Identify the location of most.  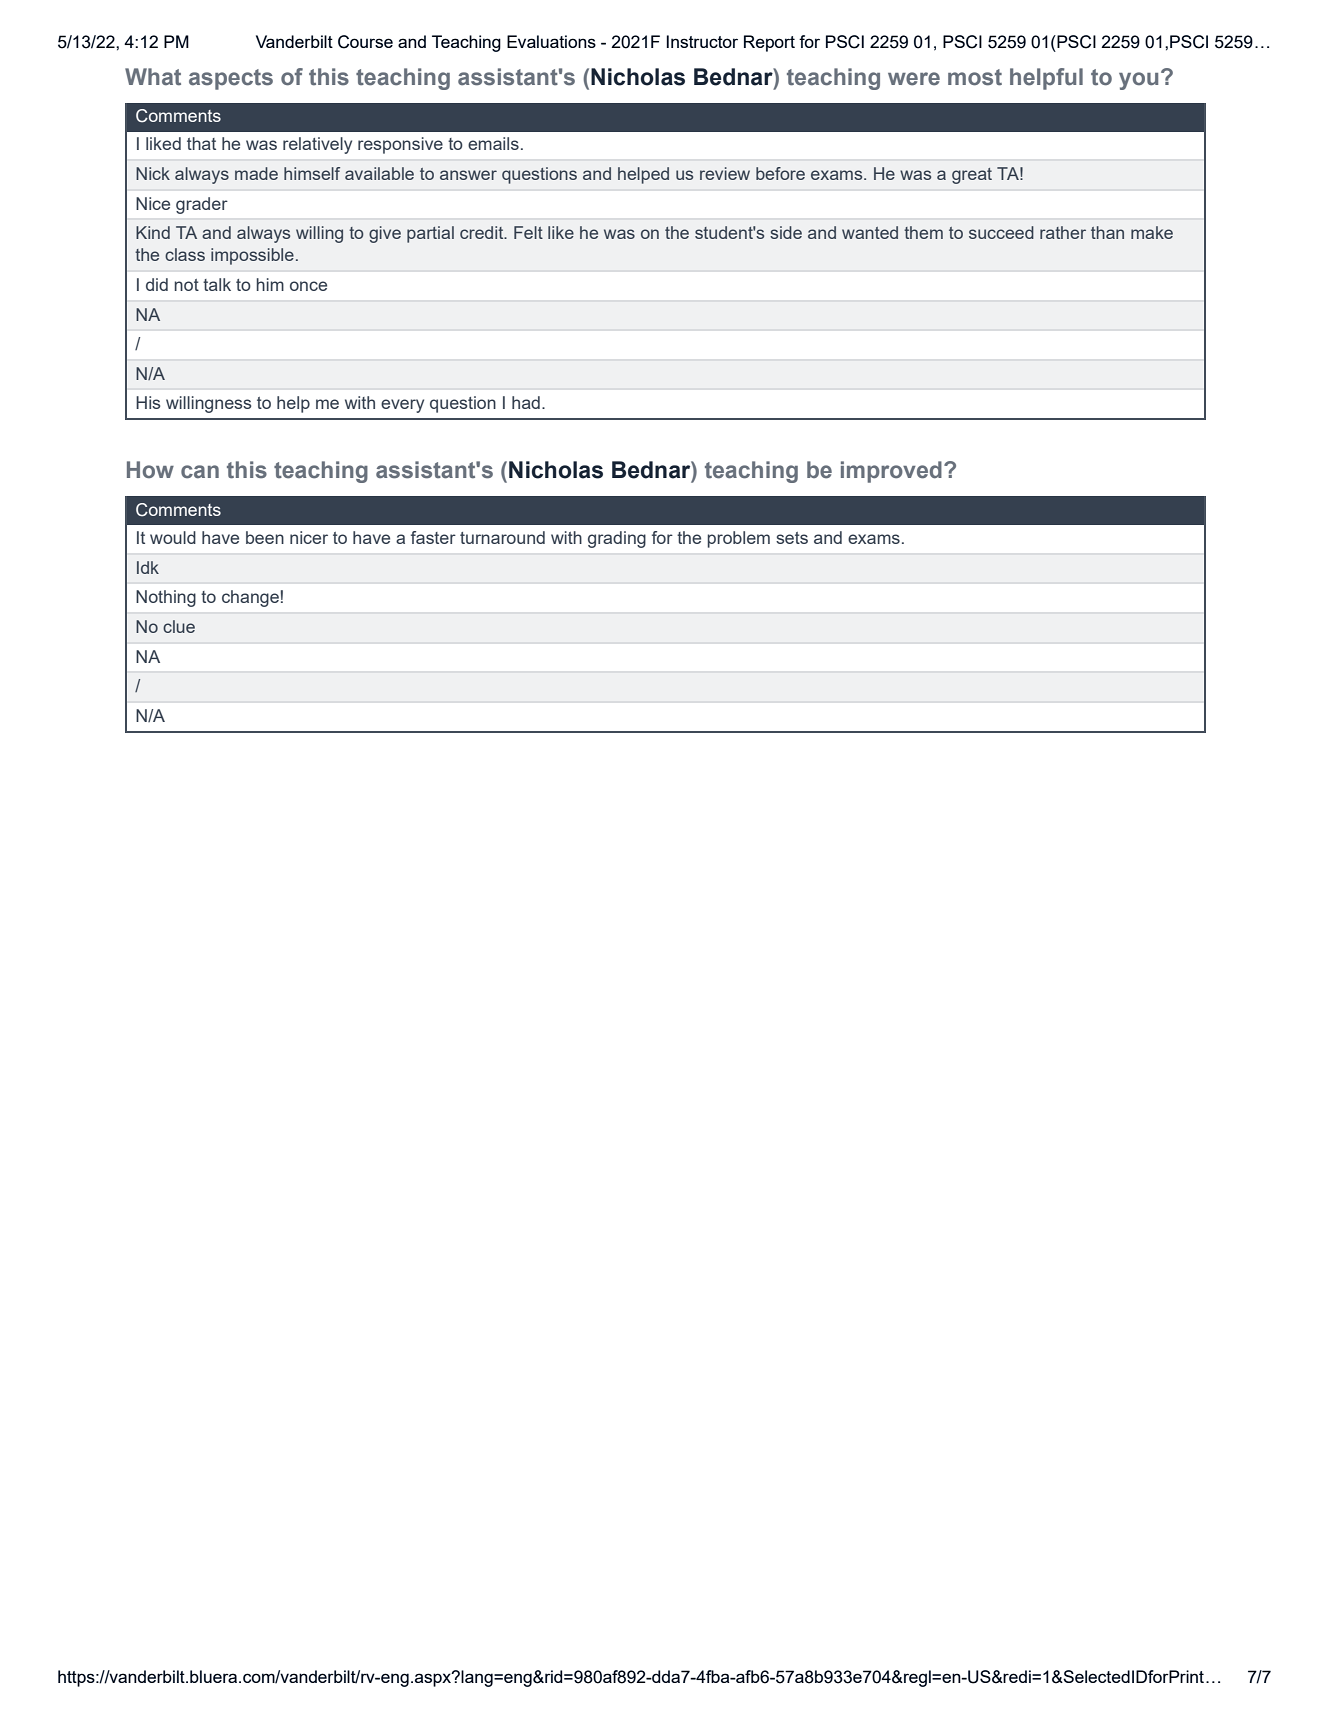
(975, 77).
